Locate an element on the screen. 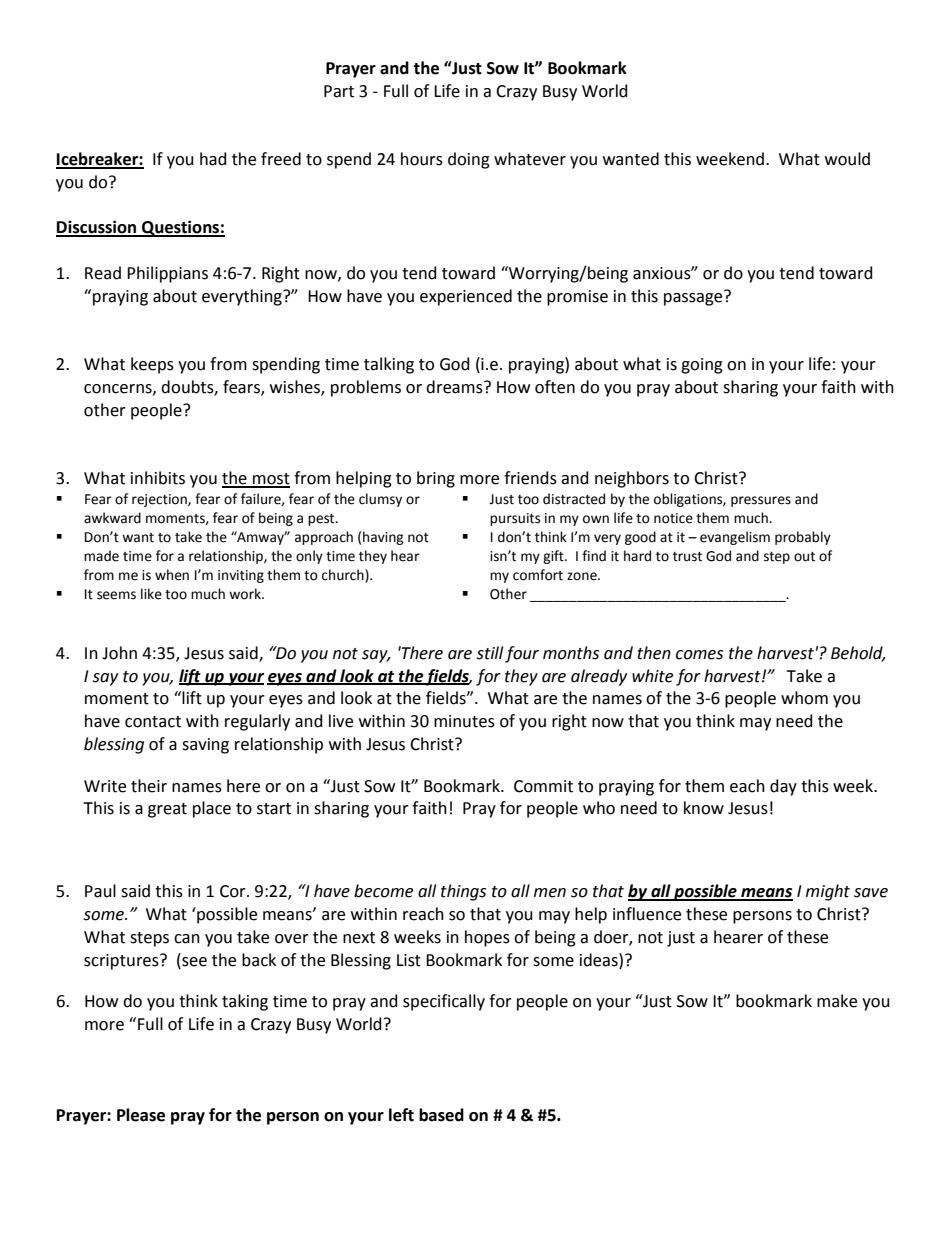  pressures is located at coordinates (761, 501).
